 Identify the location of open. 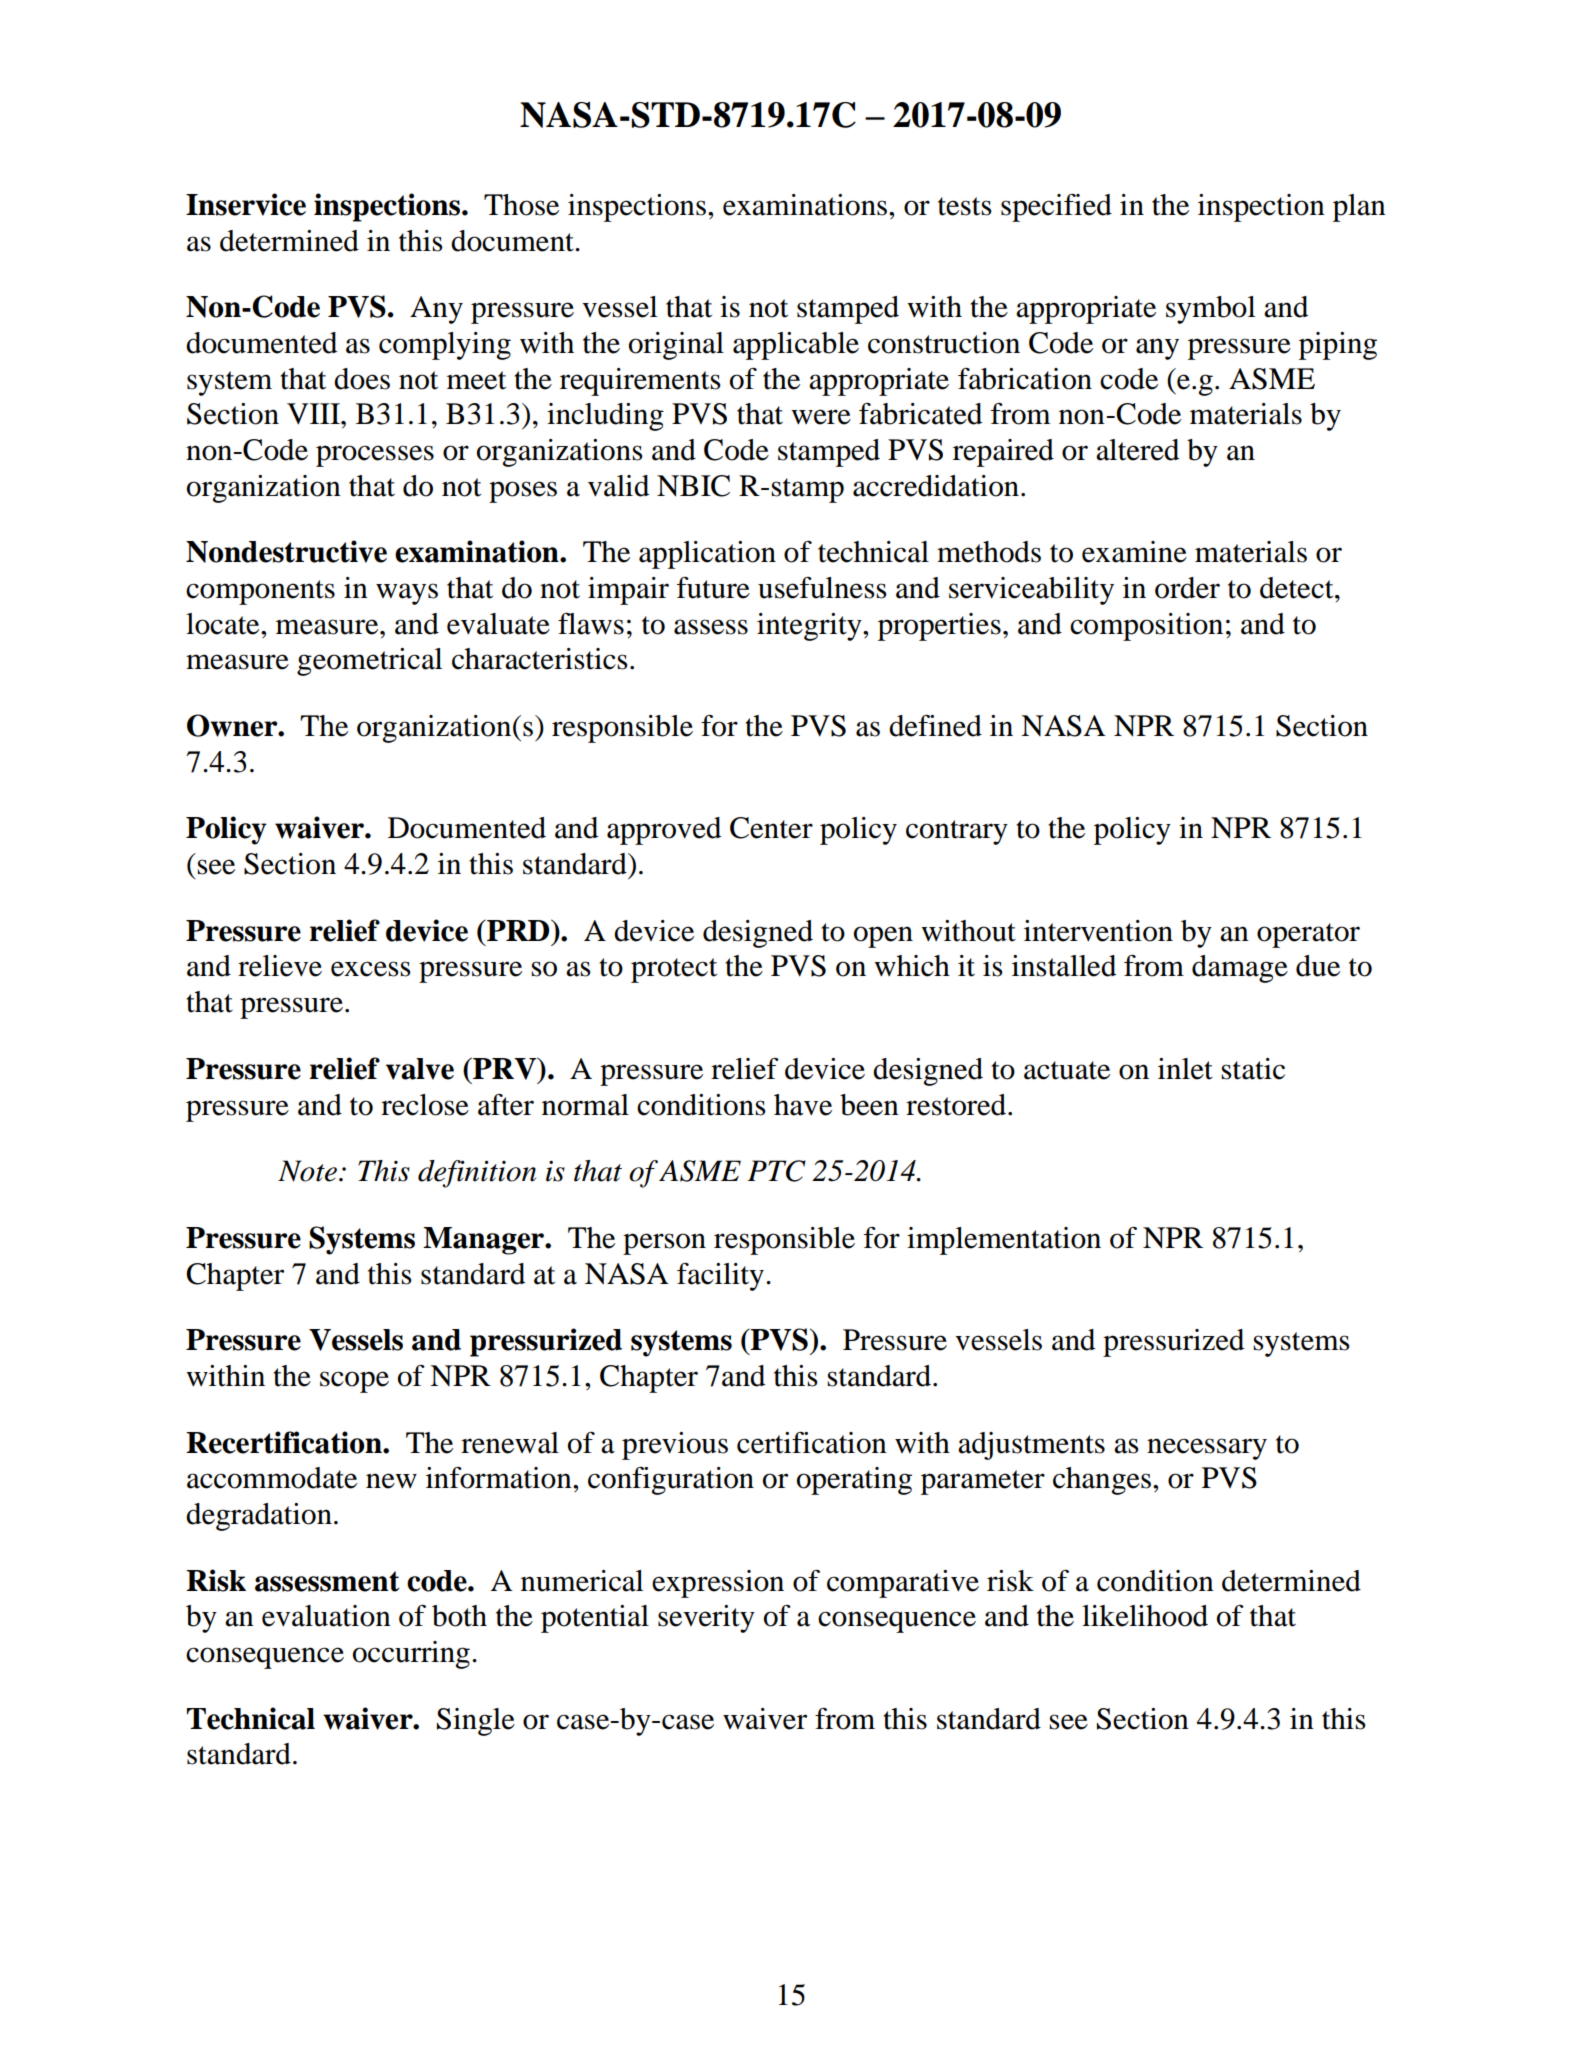
(883, 937).
